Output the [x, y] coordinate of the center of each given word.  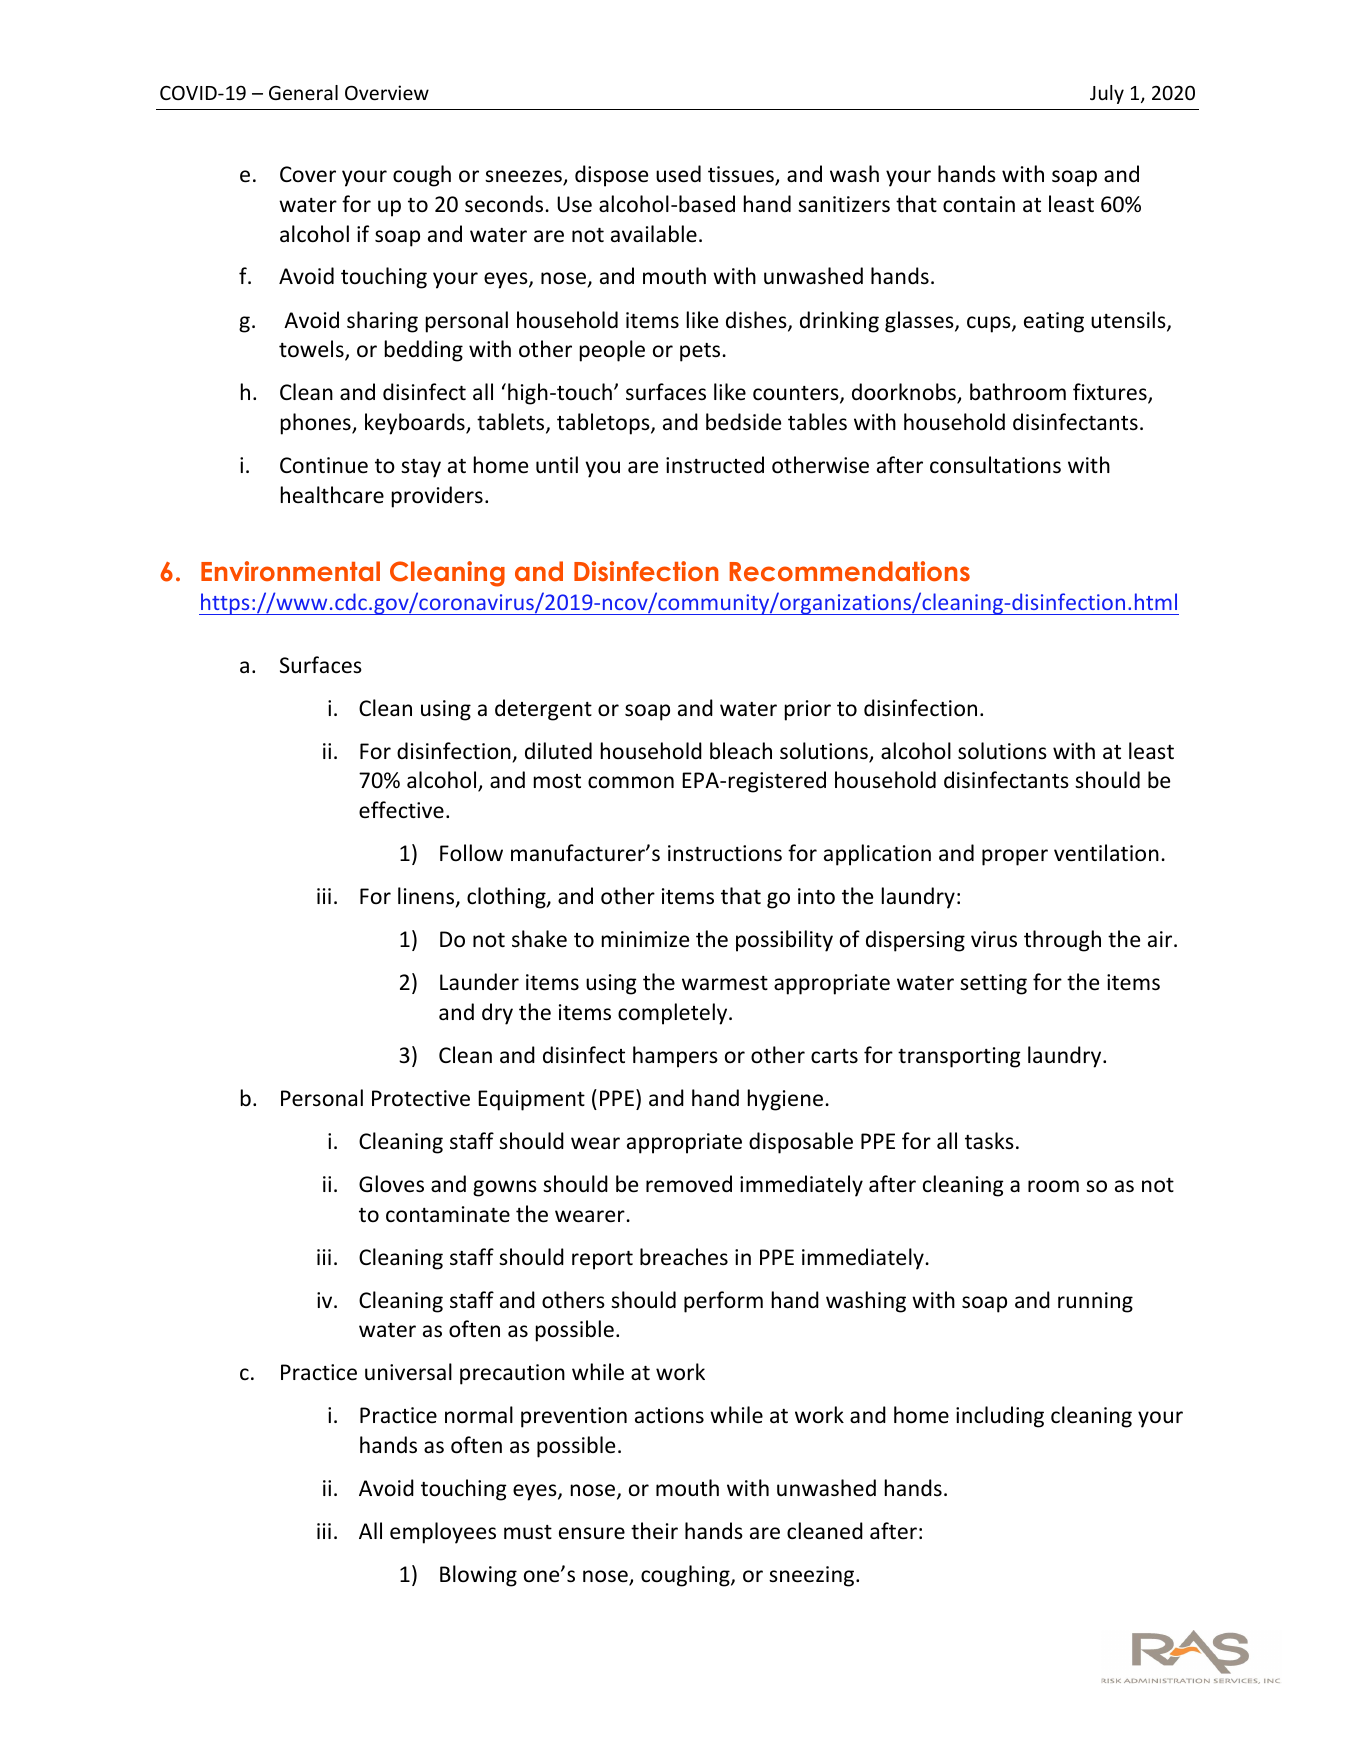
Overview [387, 92]
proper [1015, 857]
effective [401, 810]
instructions [725, 853]
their [654, 1531]
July [1107, 94]
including [1000, 1417]
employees [443, 1533]
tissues [742, 175]
